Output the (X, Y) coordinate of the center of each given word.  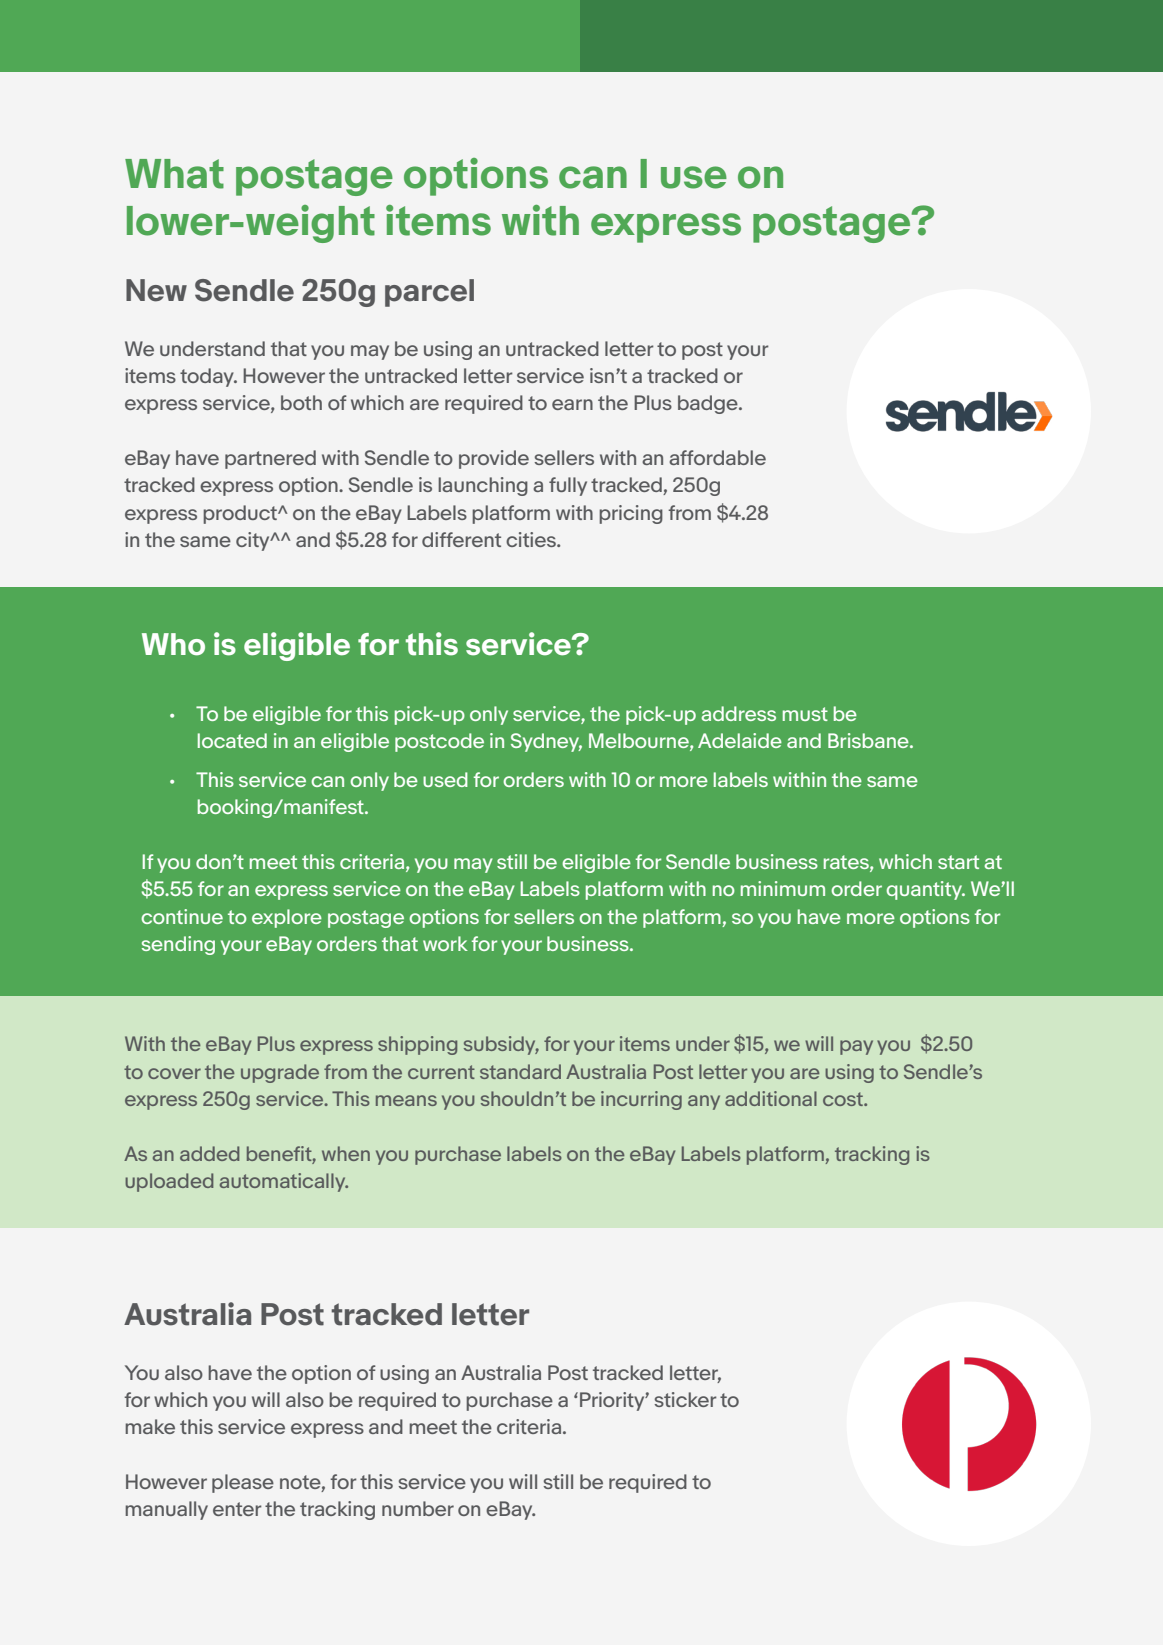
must (805, 714)
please (243, 1483)
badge (709, 404)
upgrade (280, 1073)
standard (520, 1071)
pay (856, 1047)
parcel (429, 293)
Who (173, 644)
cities (532, 539)
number (418, 1508)
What (174, 174)
